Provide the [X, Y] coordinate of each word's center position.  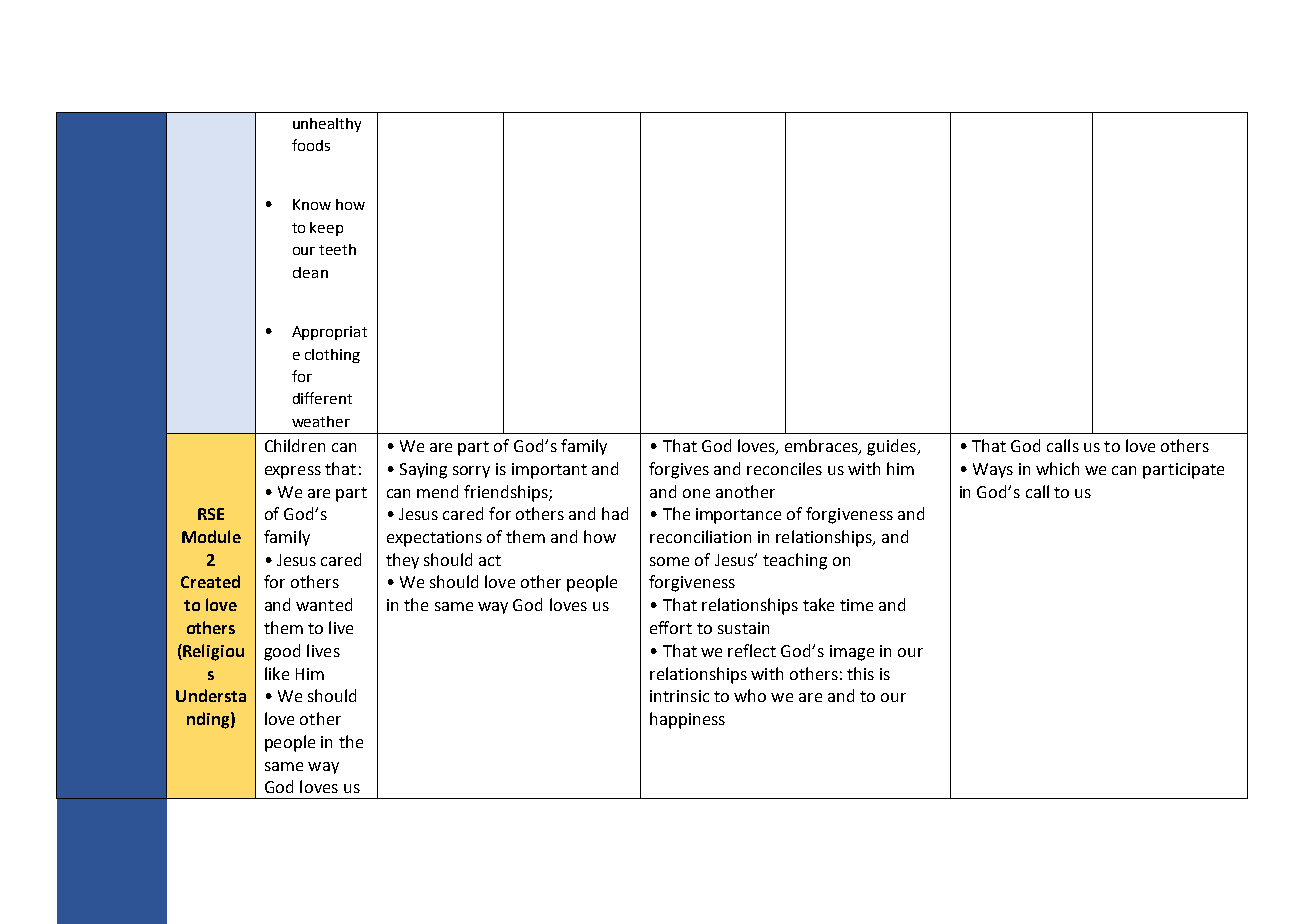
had [615, 513]
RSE [211, 514]
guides [892, 447]
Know [312, 204]
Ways [993, 470]
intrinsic [679, 696]
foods [311, 145]
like [277, 673]
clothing [332, 356]
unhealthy [327, 125]
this [860, 673]
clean [310, 272]
